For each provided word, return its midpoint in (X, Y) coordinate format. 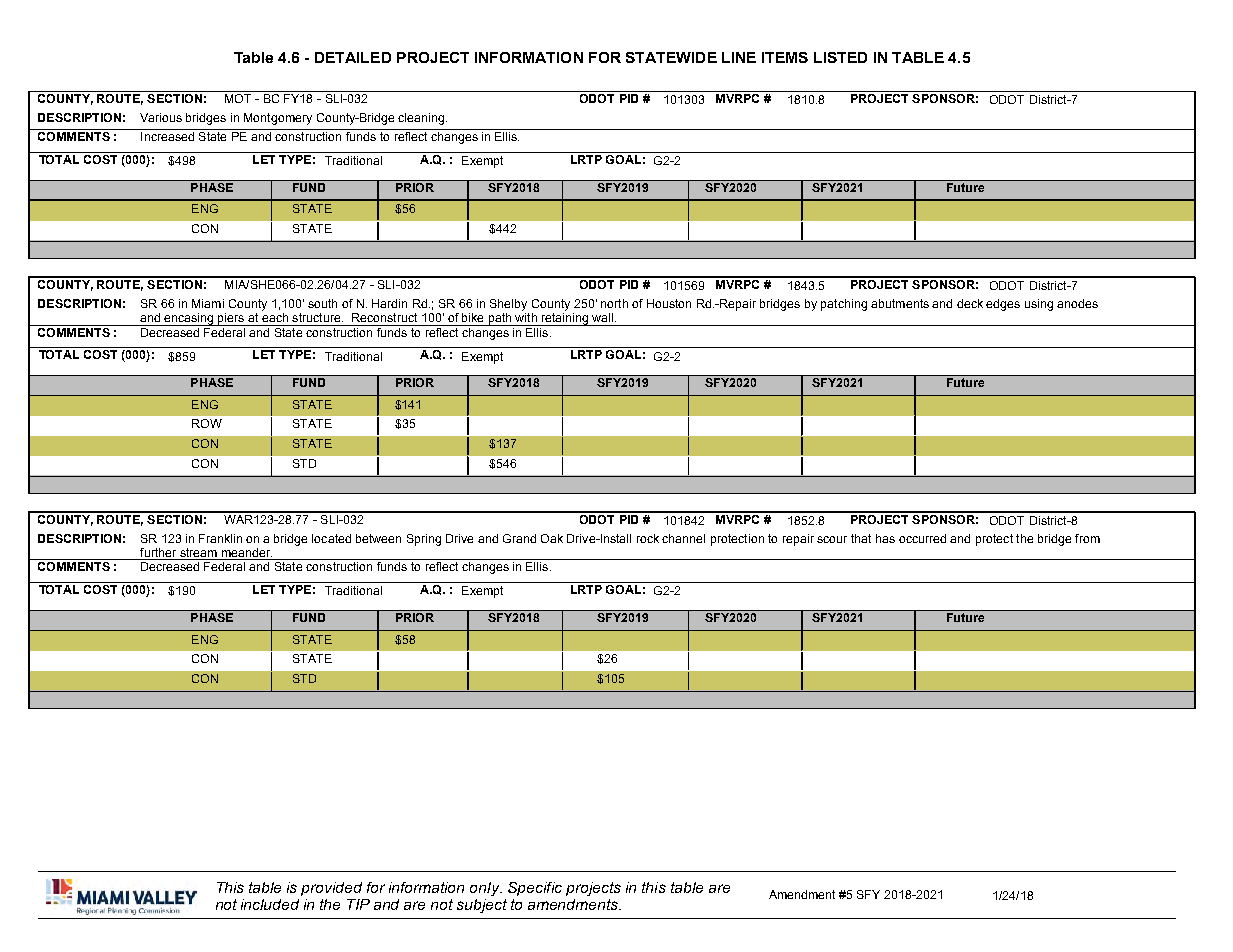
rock (648, 538)
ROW (207, 423)
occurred (922, 538)
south (322, 303)
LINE (739, 57)
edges (1003, 305)
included (270, 904)
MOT (238, 97)
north (614, 303)
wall (604, 317)
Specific (535, 889)
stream (198, 554)
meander (246, 554)
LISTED (840, 57)
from (1087, 538)
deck (970, 303)
